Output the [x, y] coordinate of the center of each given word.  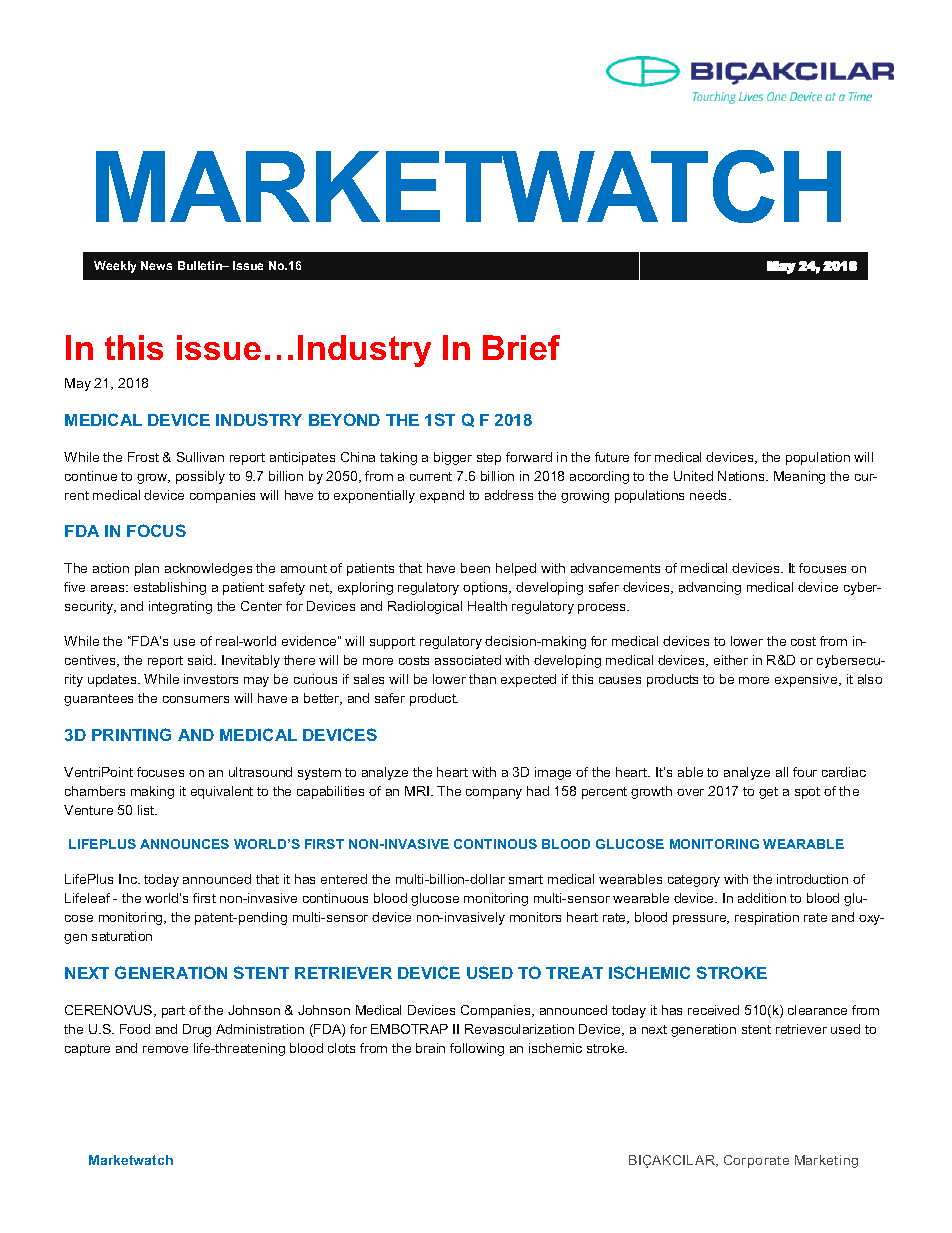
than [482, 679]
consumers [196, 699]
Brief [521, 347]
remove [165, 1049]
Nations [742, 476]
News [156, 265]
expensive [807, 680]
